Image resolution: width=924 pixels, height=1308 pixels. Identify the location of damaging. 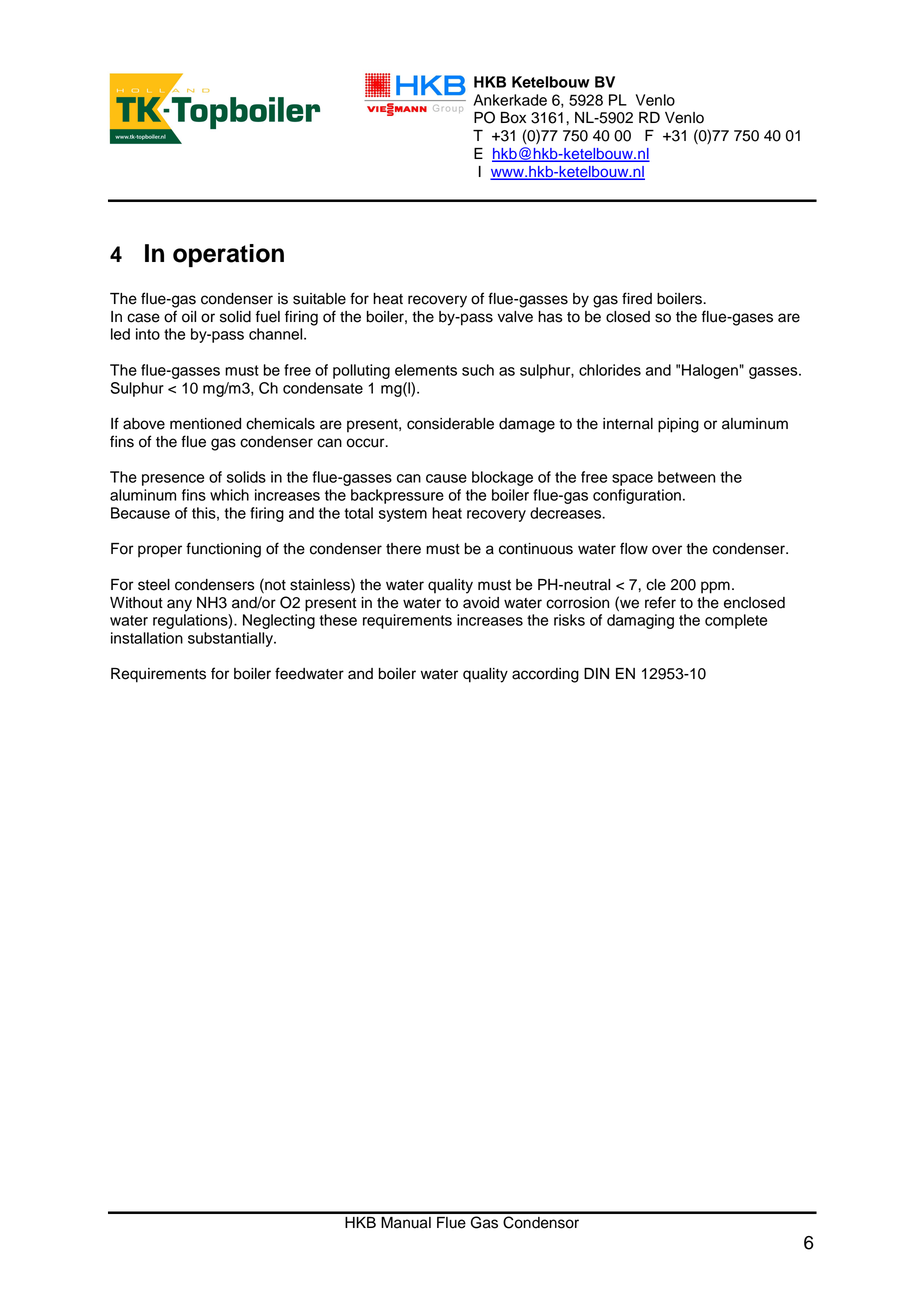
(640, 621).
